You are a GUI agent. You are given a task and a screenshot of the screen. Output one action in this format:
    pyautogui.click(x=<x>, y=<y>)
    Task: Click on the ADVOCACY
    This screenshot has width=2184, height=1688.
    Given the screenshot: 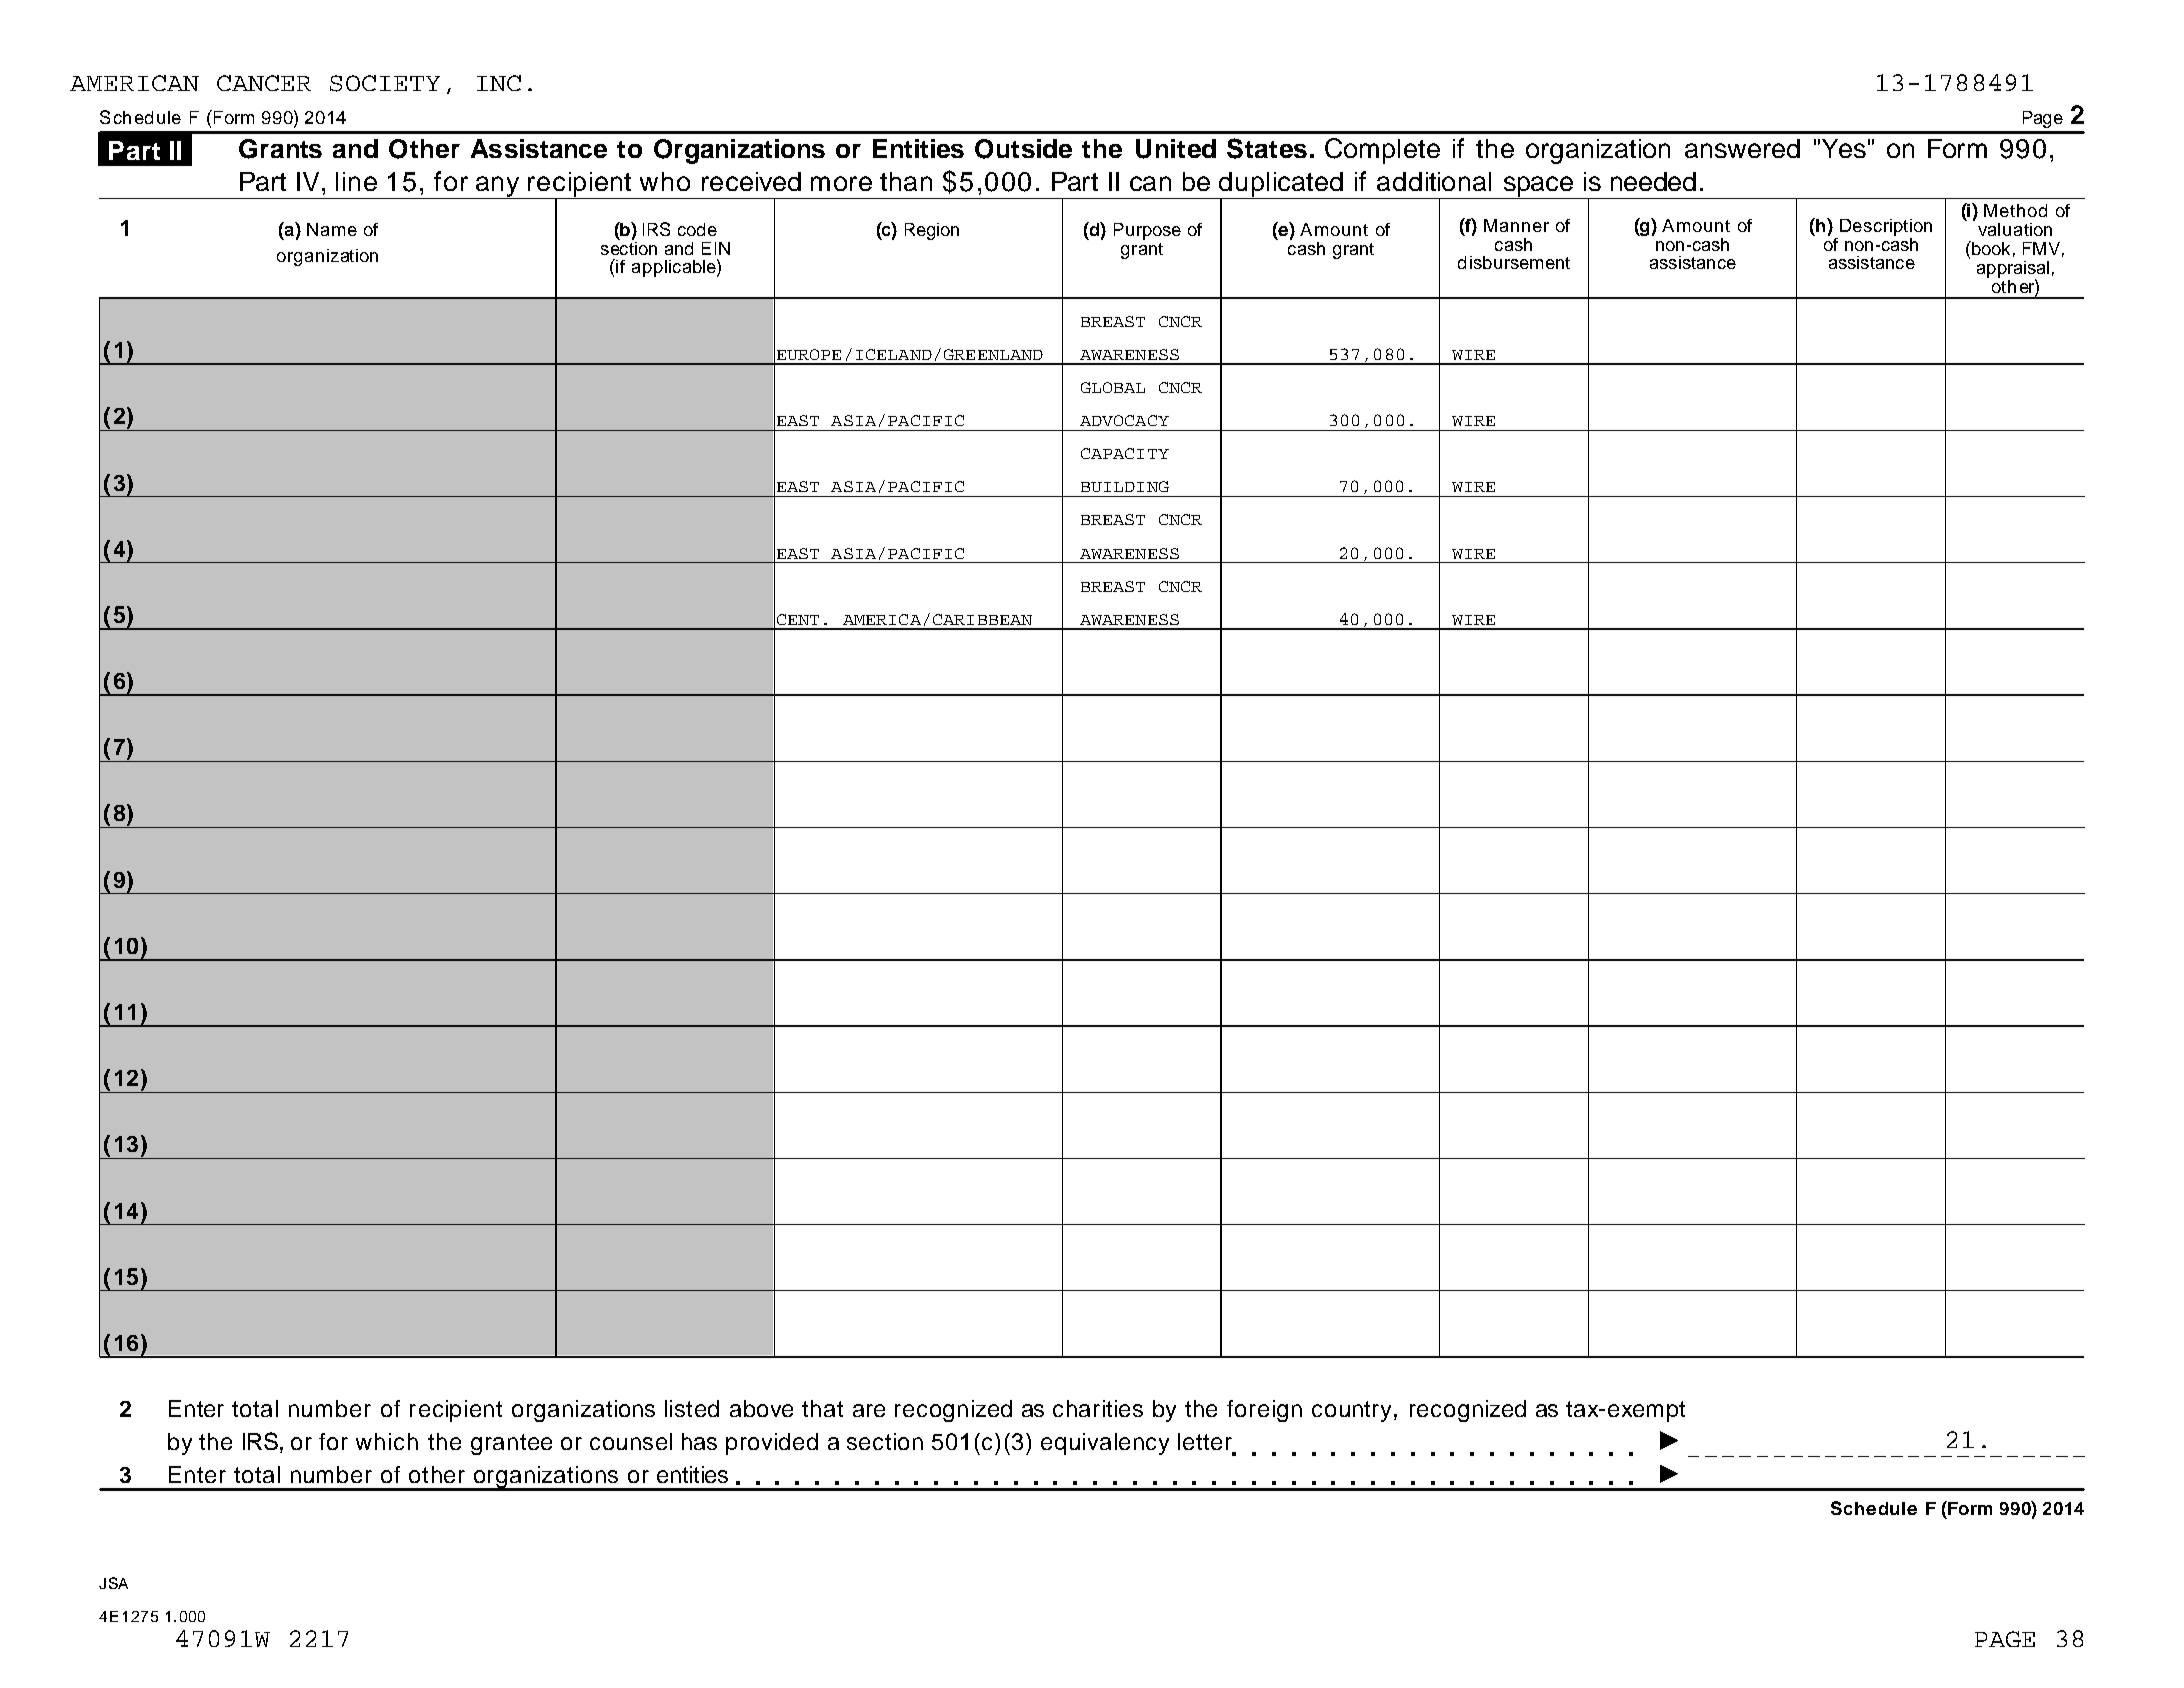 What is the action you would take?
    pyautogui.click(x=1124, y=420)
